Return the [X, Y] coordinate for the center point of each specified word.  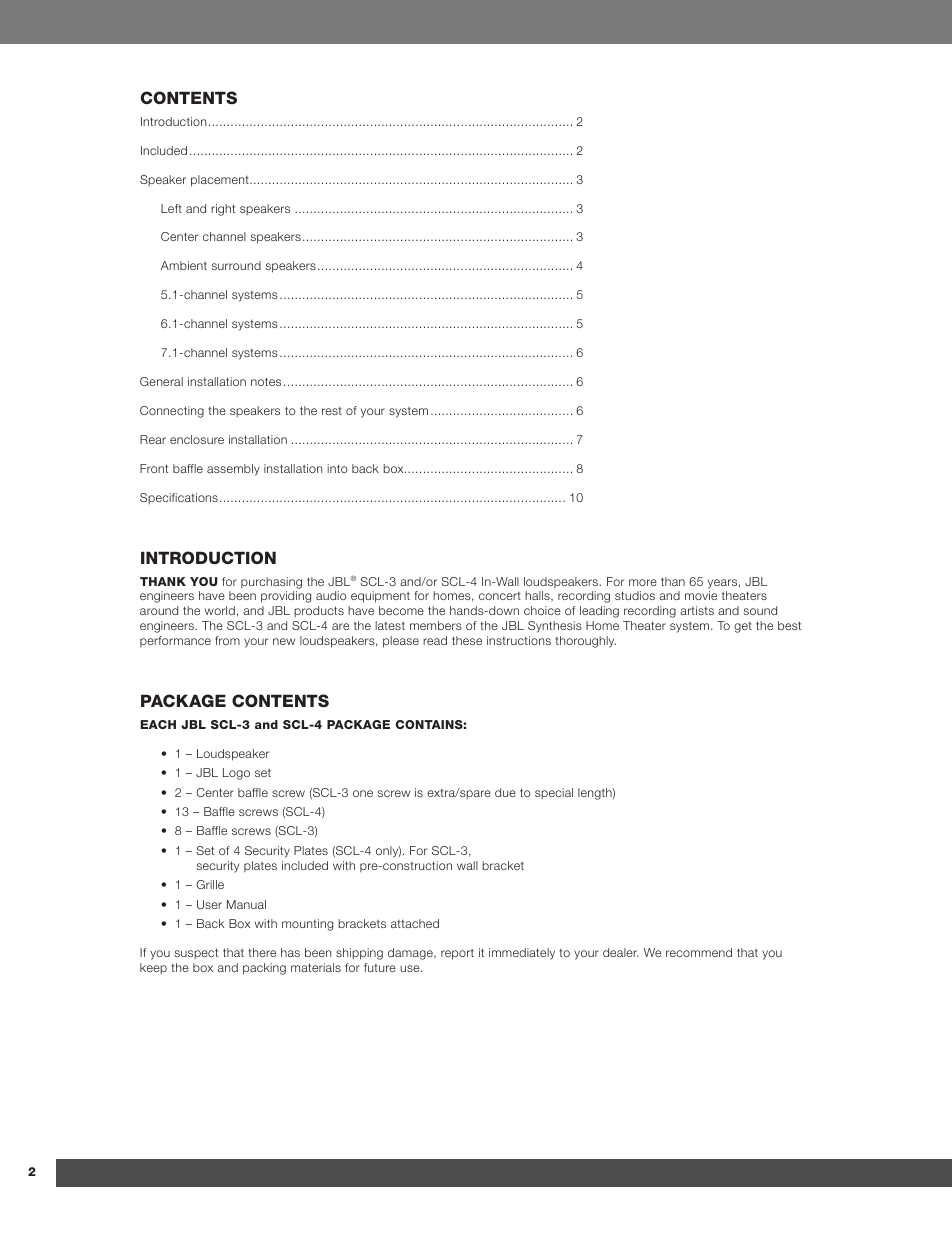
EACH [158, 724]
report [457, 954]
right [223, 210]
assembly [233, 470]
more [643, 582]
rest [332, 411]
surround [236, 265]
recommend [699, 952]
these [467, 640]
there [262, 952]
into [337, 468]
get [743, 627]
